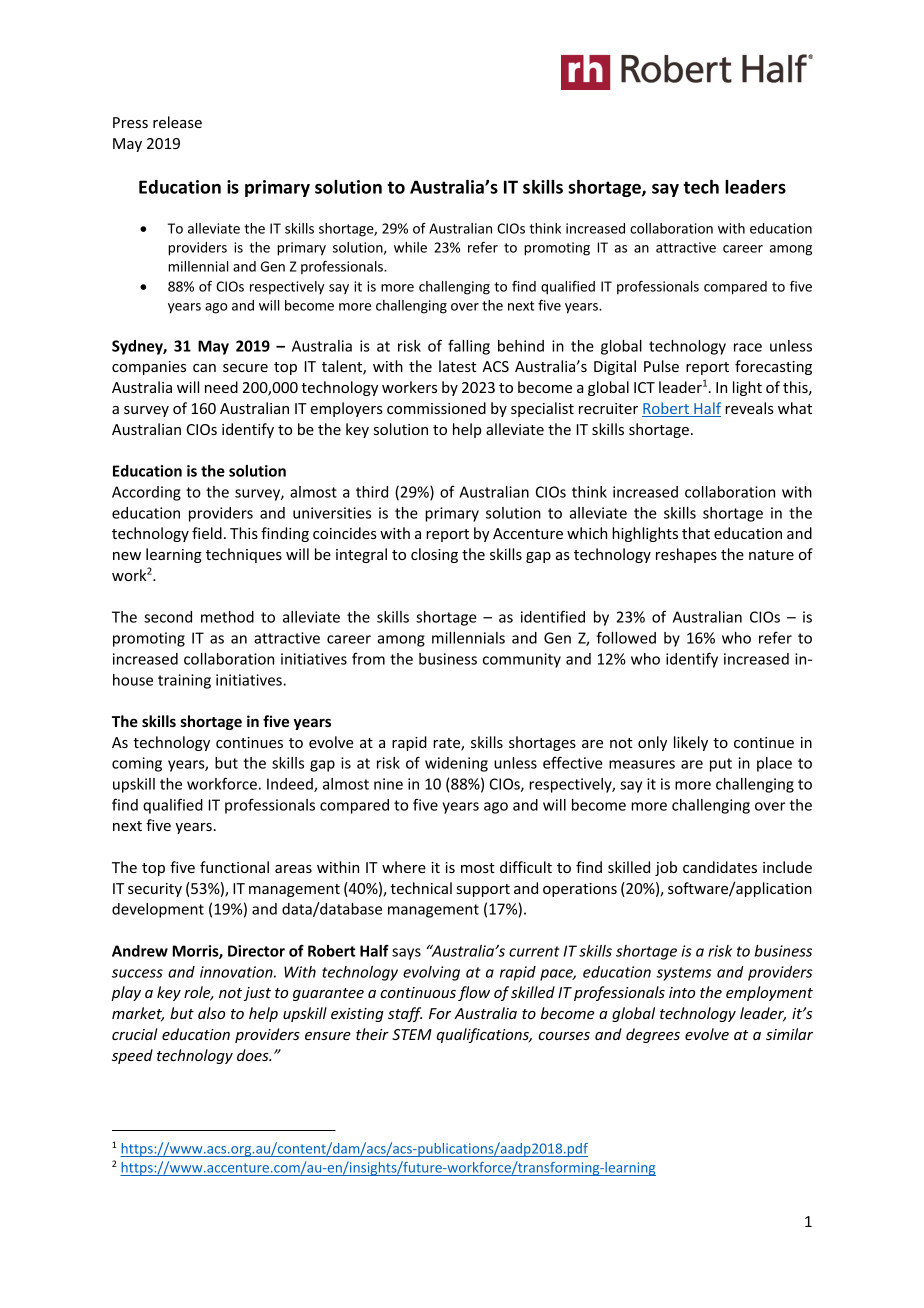 Image resolution: width=924 pixels, height=1308 pixels. Describe the element at coordinates (227, 617) in the screenshot. I see `method` at that location.
